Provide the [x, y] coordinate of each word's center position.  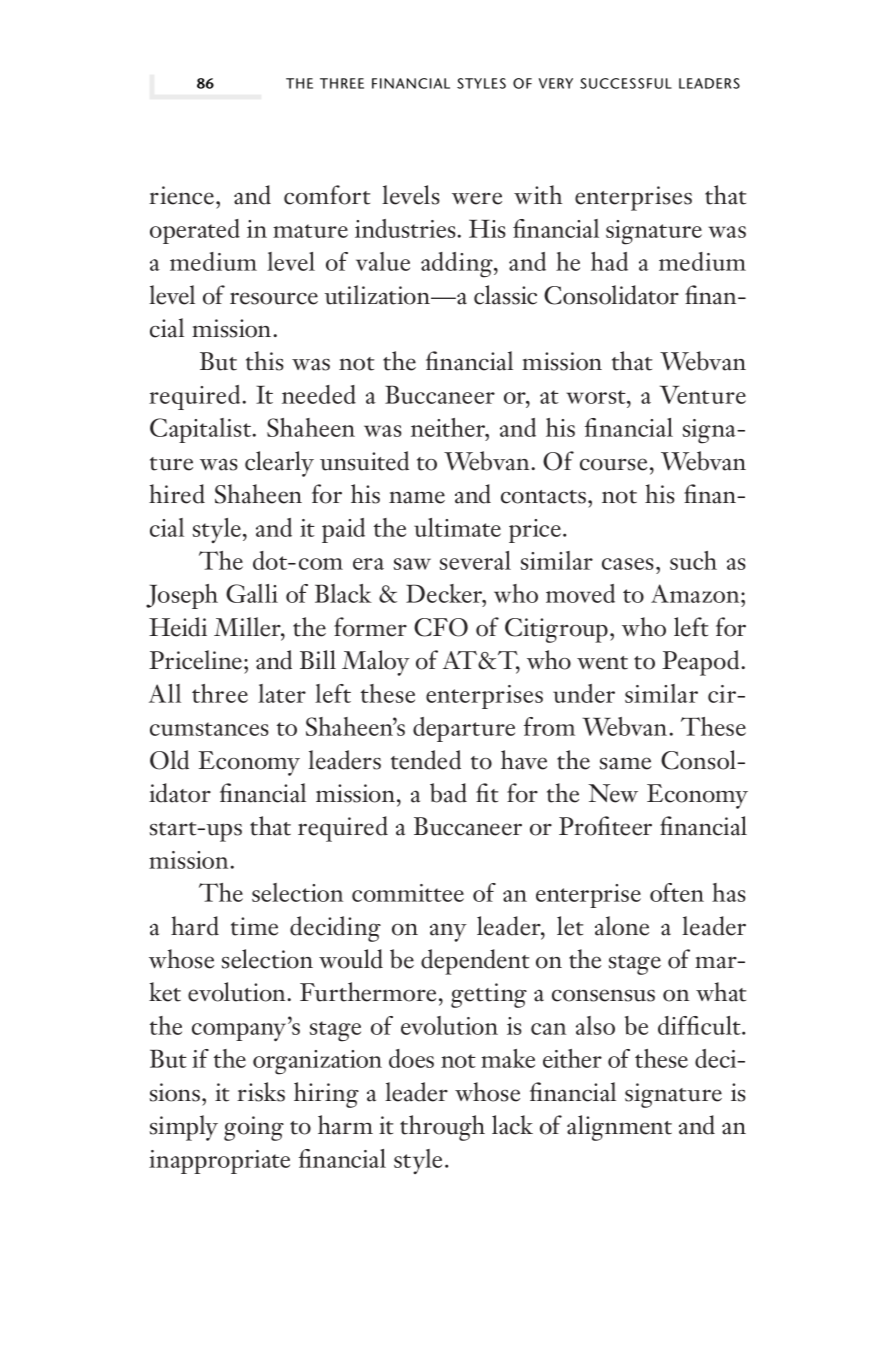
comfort [327, 195]
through [442, 1128]
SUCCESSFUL [626, 83]
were [477, 198]
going [254, 1128]
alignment [619, 1128]
